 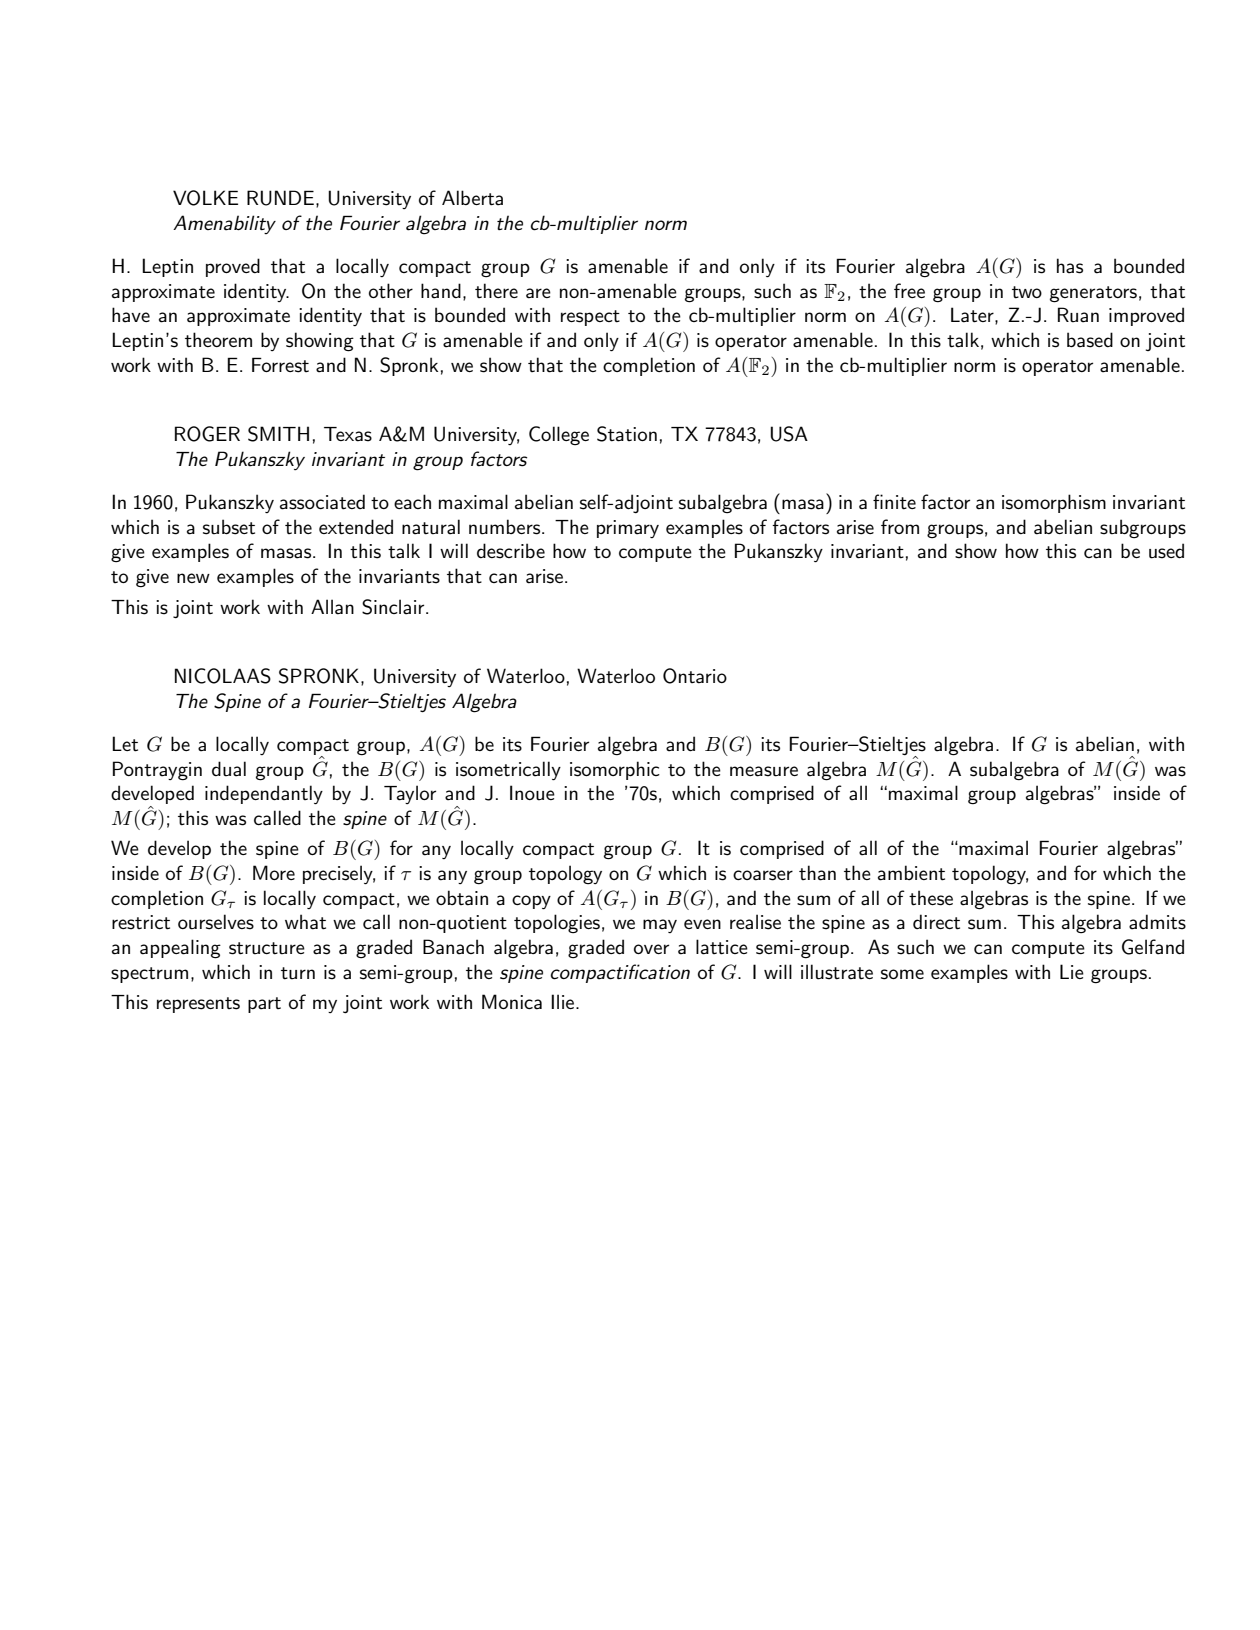 What do you see at coordinates (1054, 503) in the screenshot?
I see `isomorphism` at bounding box center [1054, 503].
